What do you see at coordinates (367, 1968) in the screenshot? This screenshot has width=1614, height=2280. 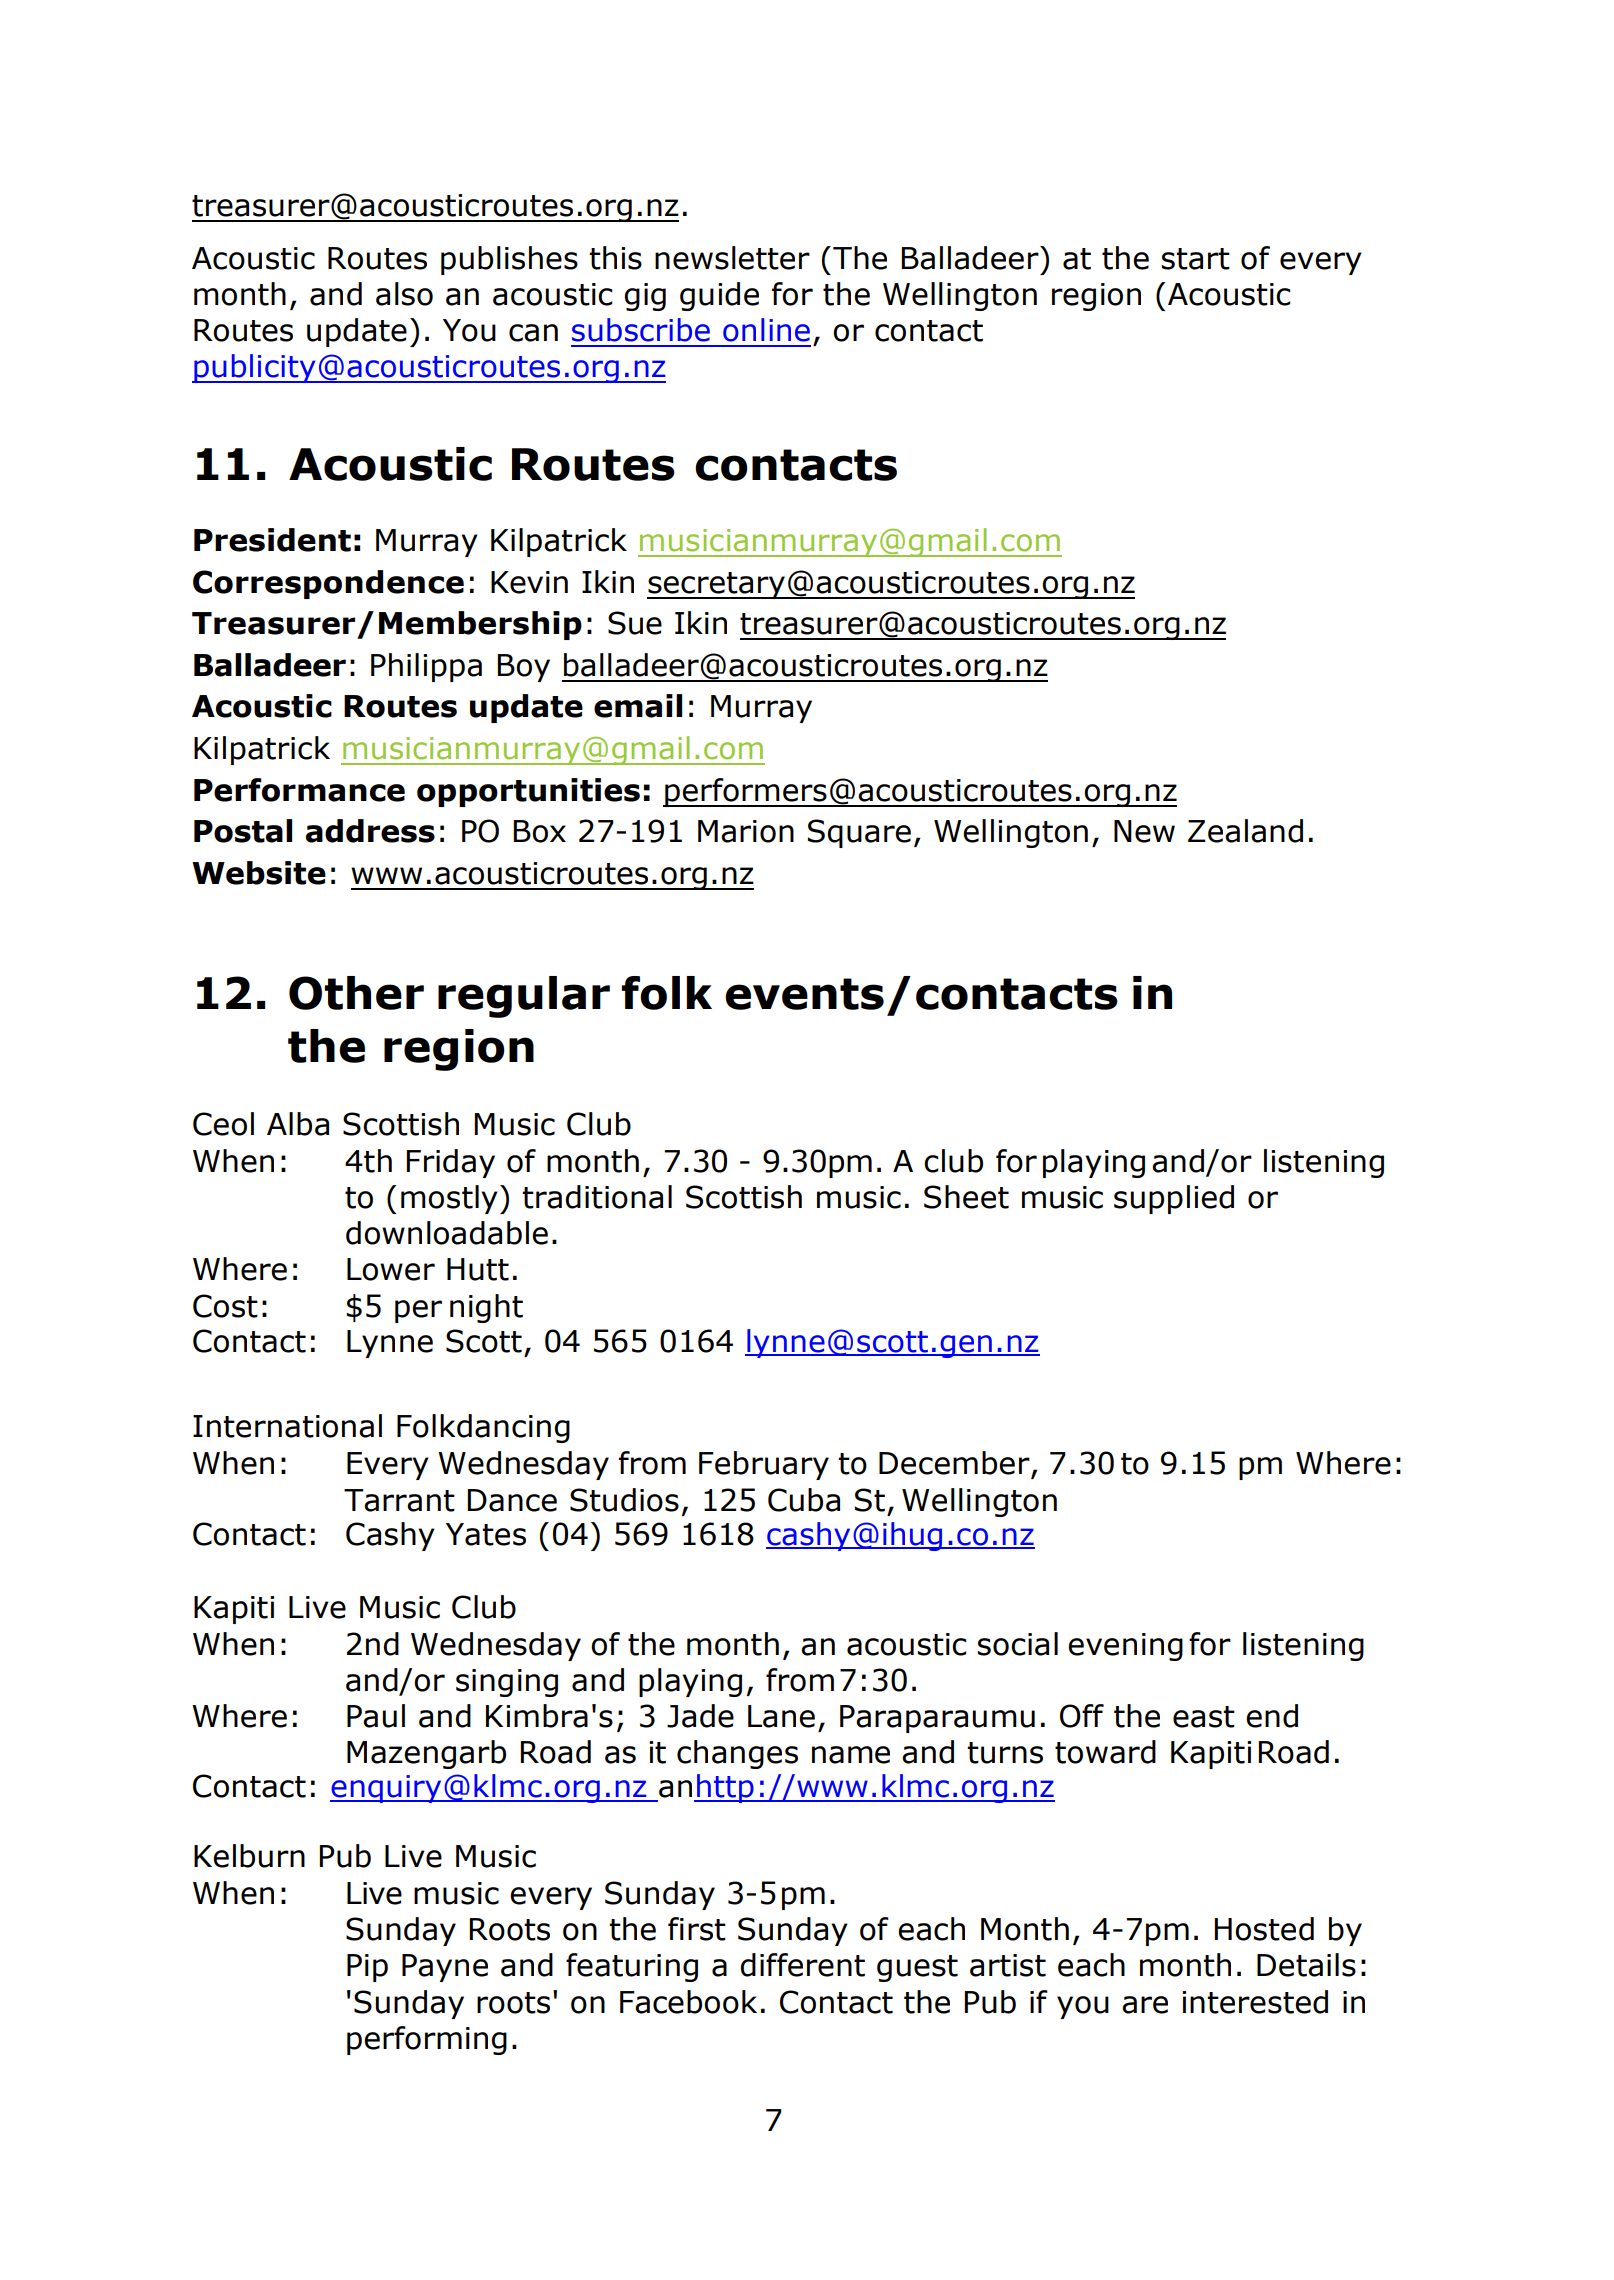 I see `Pip` at bounding box center [367, 1968].
